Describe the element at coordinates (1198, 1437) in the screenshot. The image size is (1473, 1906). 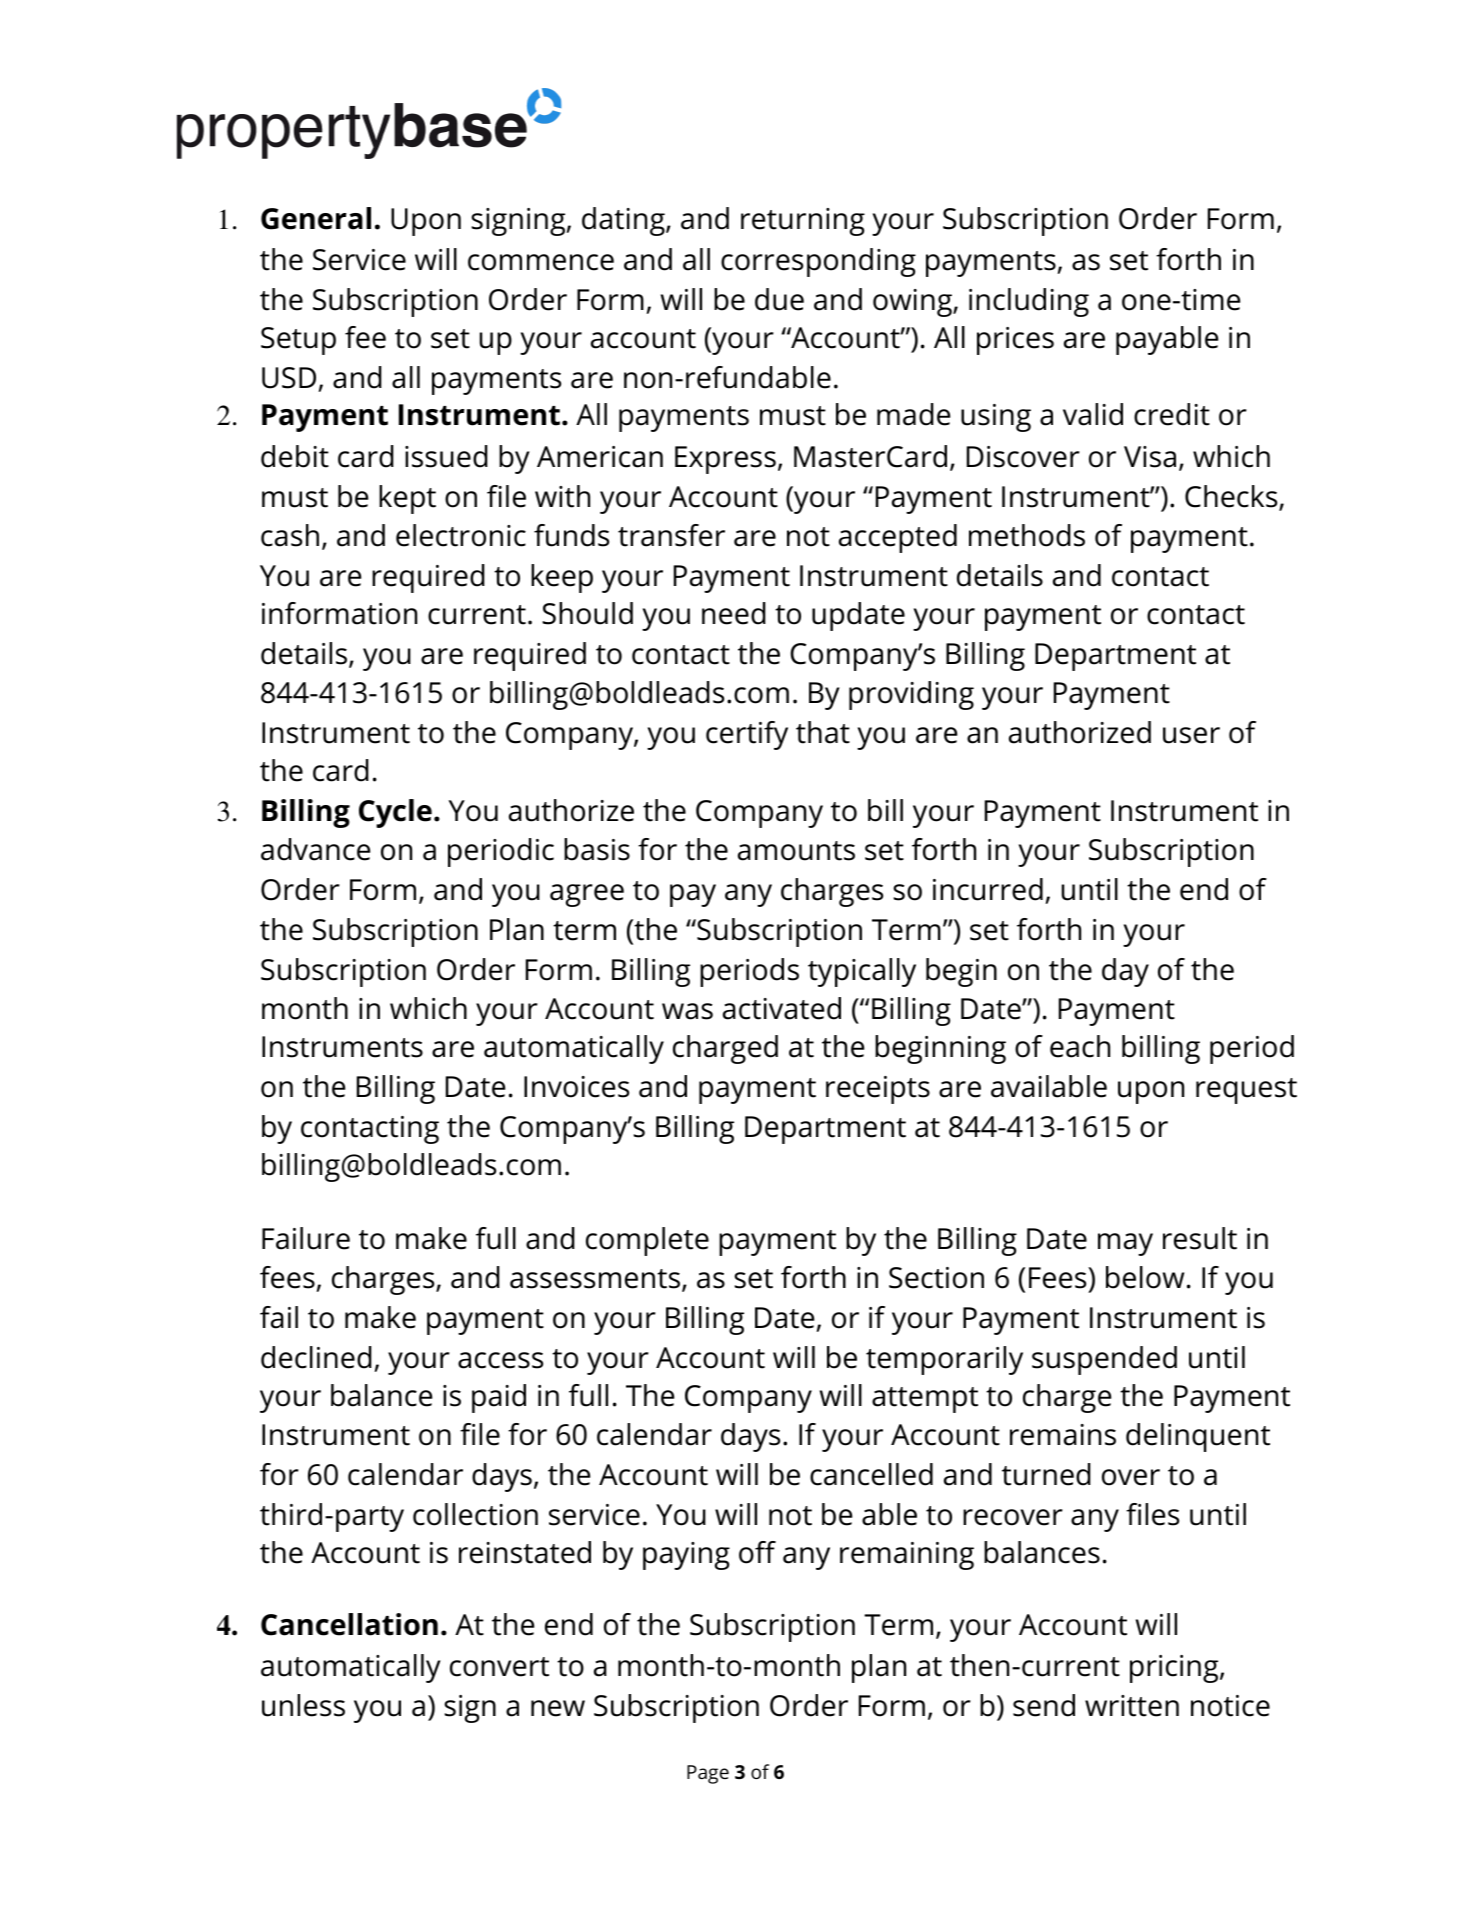
I see `delinquent` at that location.
